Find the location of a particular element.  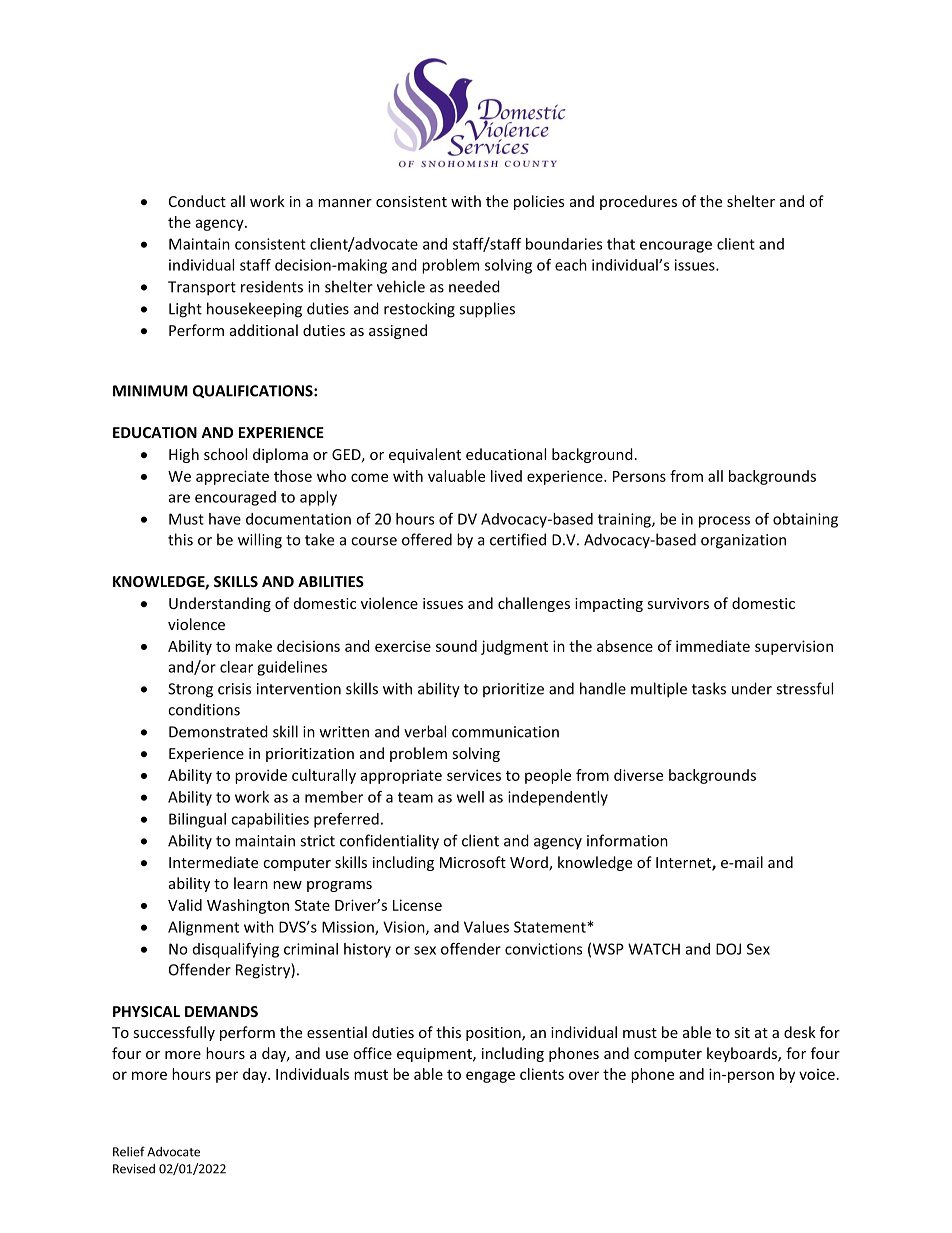

procedures is located at coordinates (638, 202).
